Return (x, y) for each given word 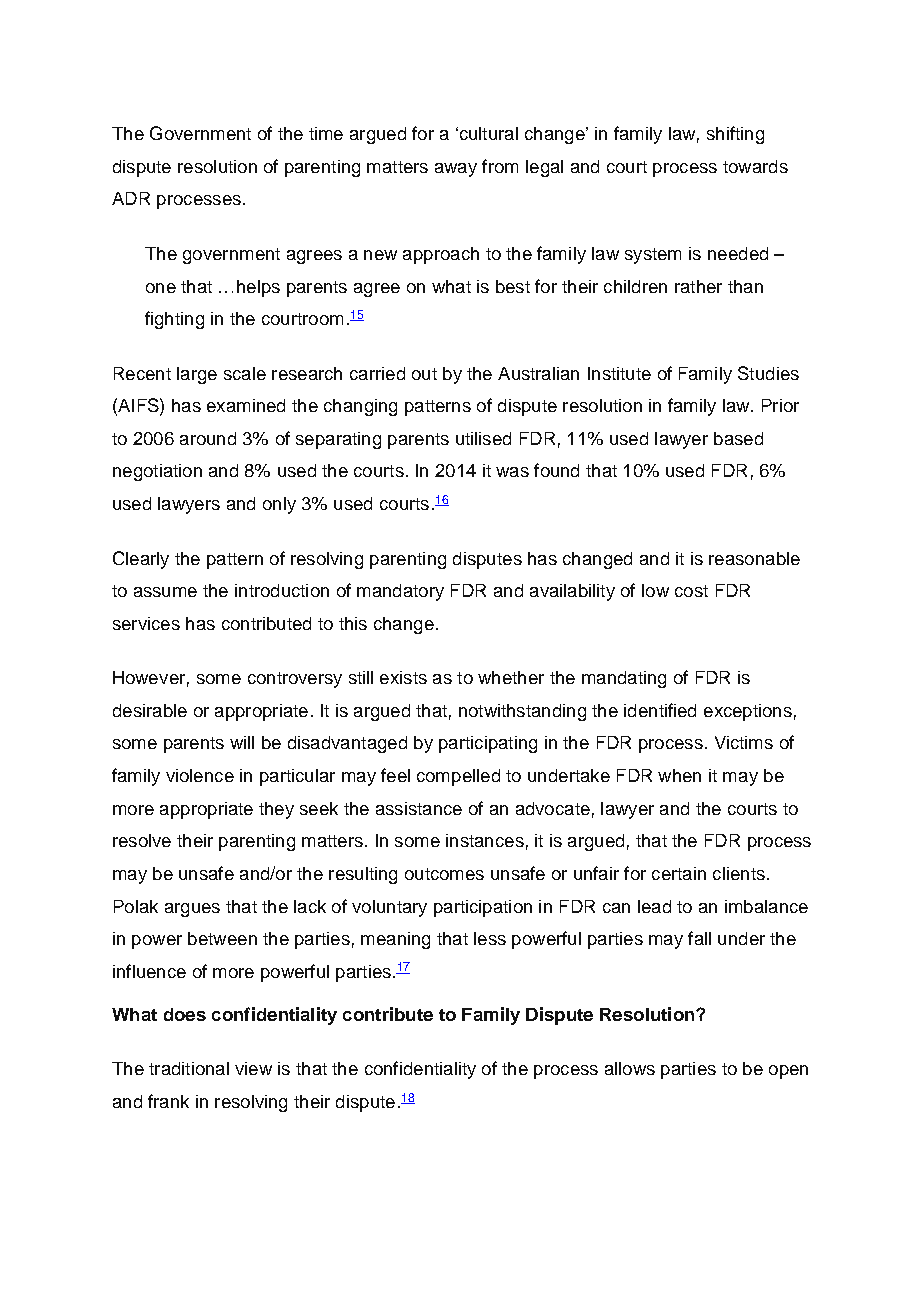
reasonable (754, 558)
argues (192, 910)
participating (488, 744)
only (279, 505)
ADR (131, 198)
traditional (189, 1068)
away (456, 170)
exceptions (748, 712)
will (242, 742)
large (197, 375)
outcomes (444, 874)
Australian (538, 373)
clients (739, 873)
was (512, 472)
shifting (735, 135)
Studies (768, 373)
